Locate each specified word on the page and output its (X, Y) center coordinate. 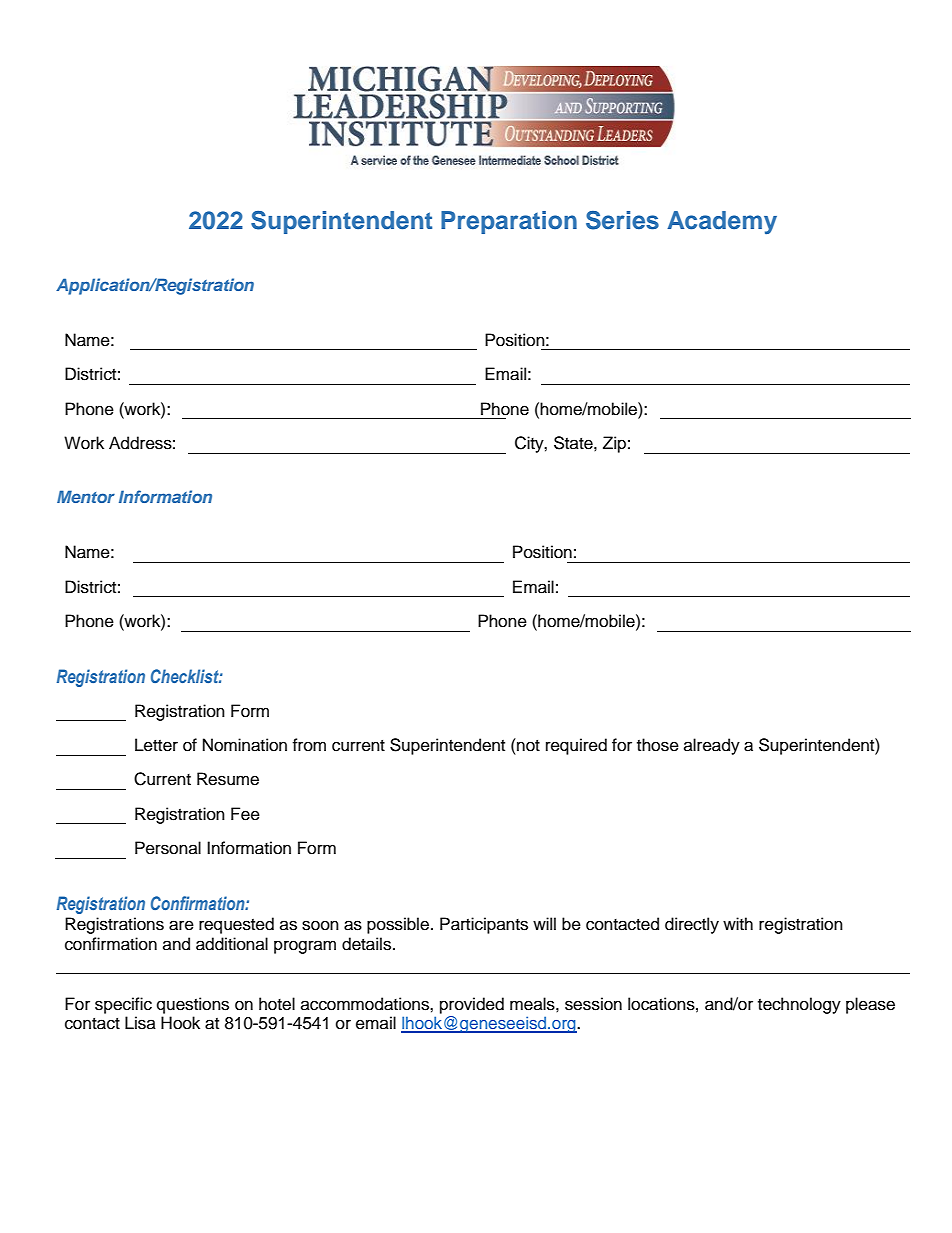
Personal (168, 848)
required (576, 746)
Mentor (86, 496)
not (527, 745)
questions (193, 1005)
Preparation (509, 222)
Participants (484, 925)
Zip (614, 444)
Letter (156, 745)
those (658, 745)
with (738, 923)
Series (622, 220)
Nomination (245, 745)
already (712, 746)
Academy (722, 222)
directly (692, 925)
